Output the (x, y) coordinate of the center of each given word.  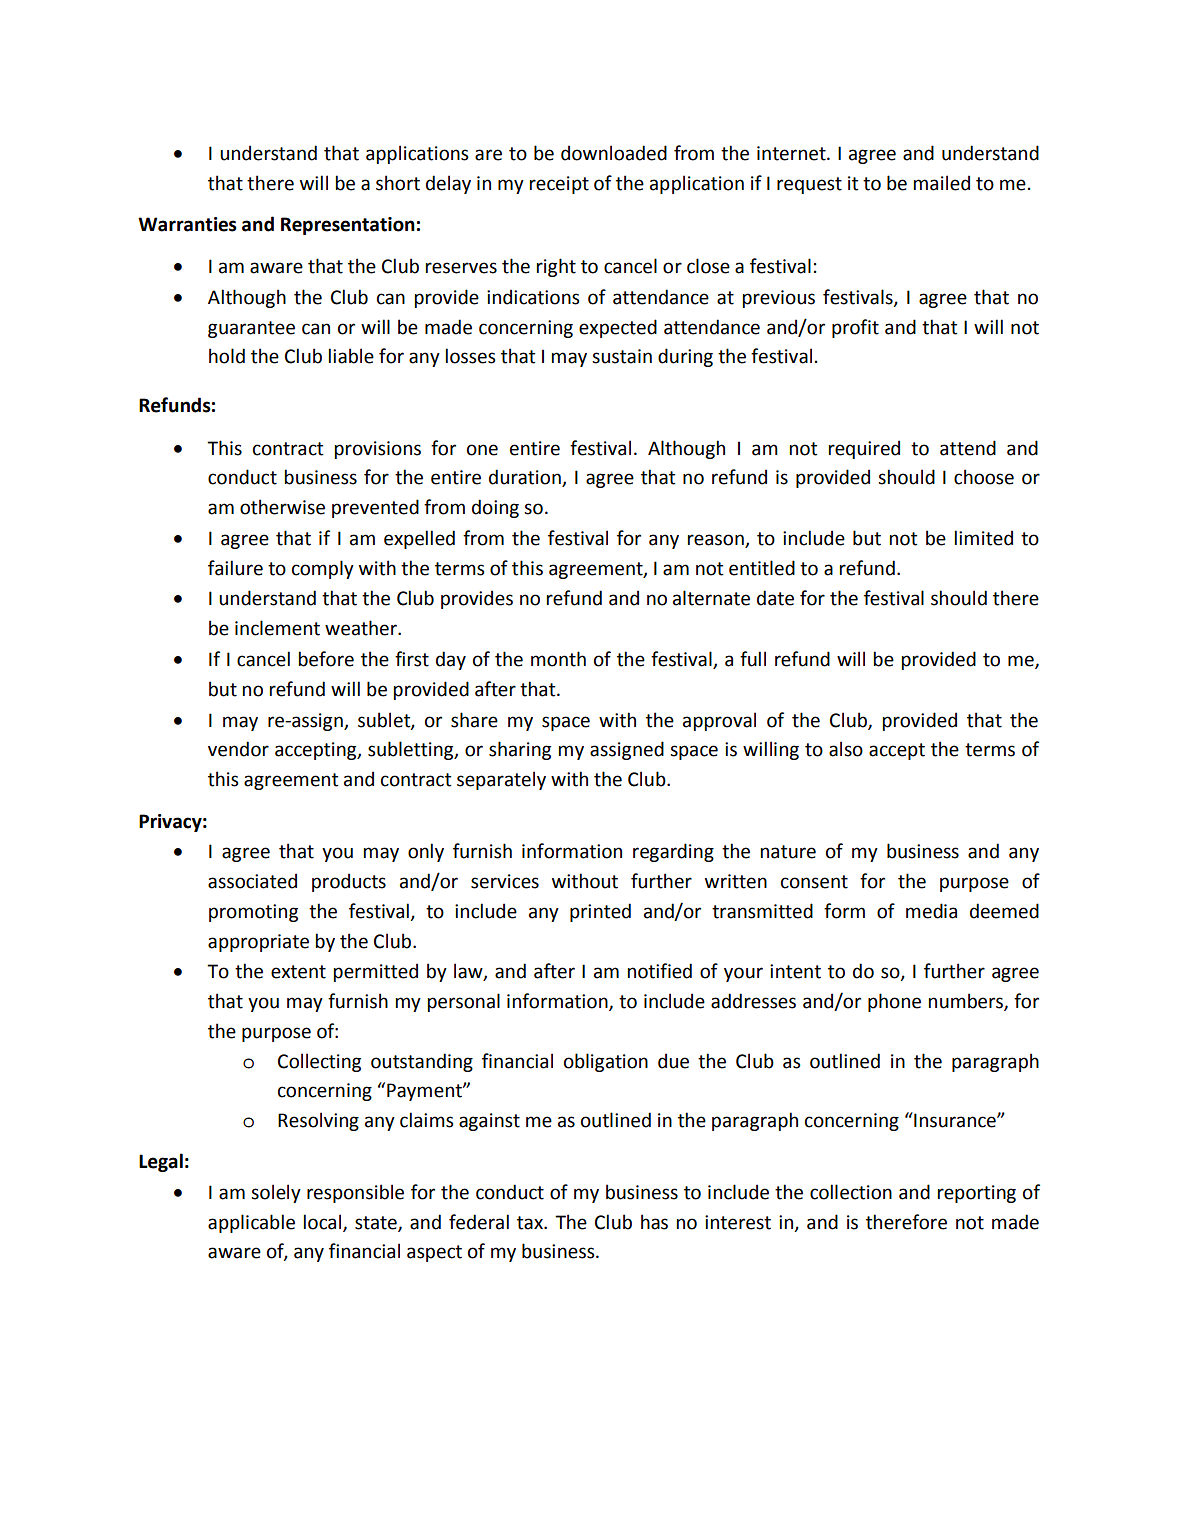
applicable (251, 1223)
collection (851, 1192)
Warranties (187, 224)
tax (531, 1223)
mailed (942, 183)
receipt (559, 185)
